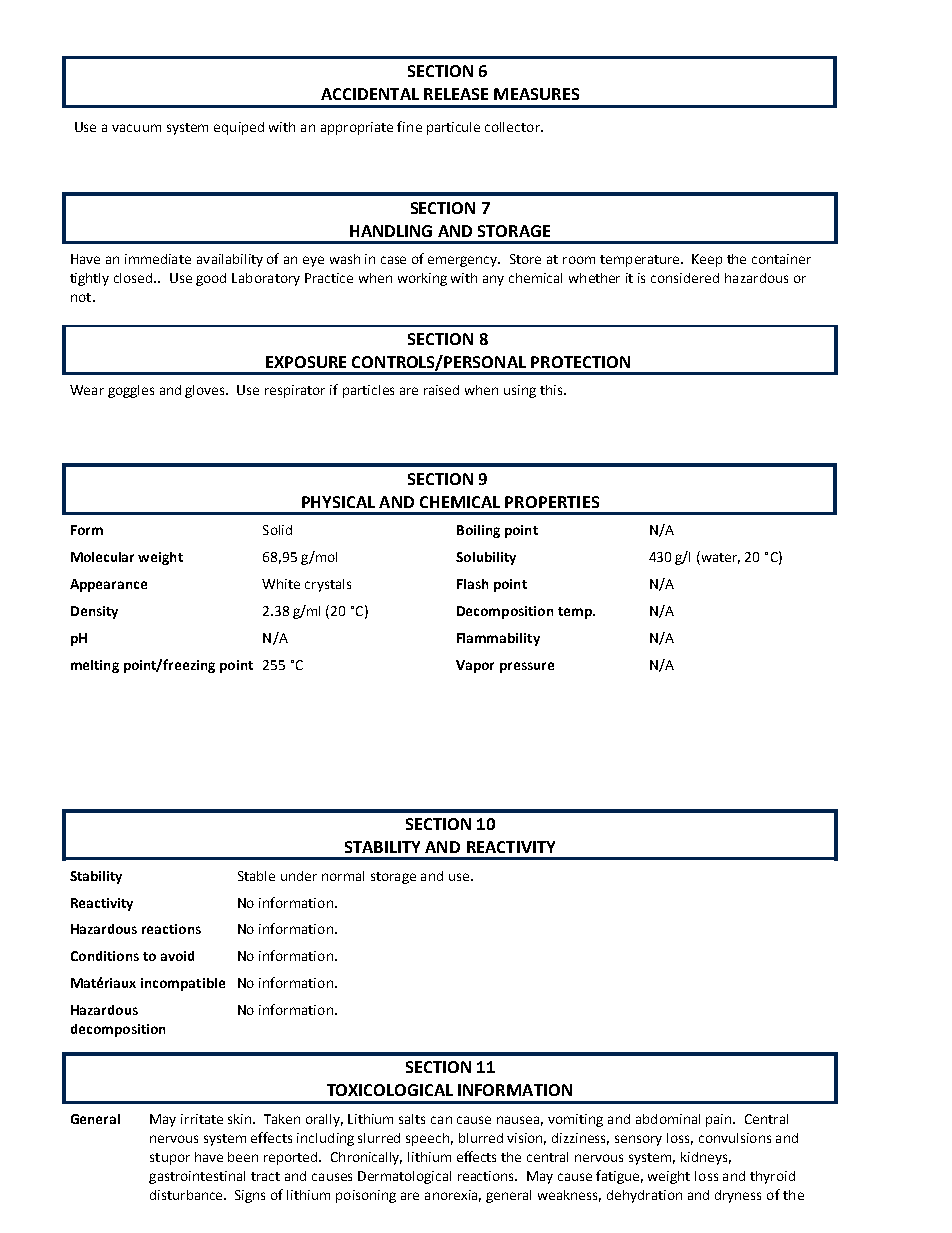  What do you see at coordinates (170, 1159) in the document?
I see `stupor` at bounding box center [170, 1159].
